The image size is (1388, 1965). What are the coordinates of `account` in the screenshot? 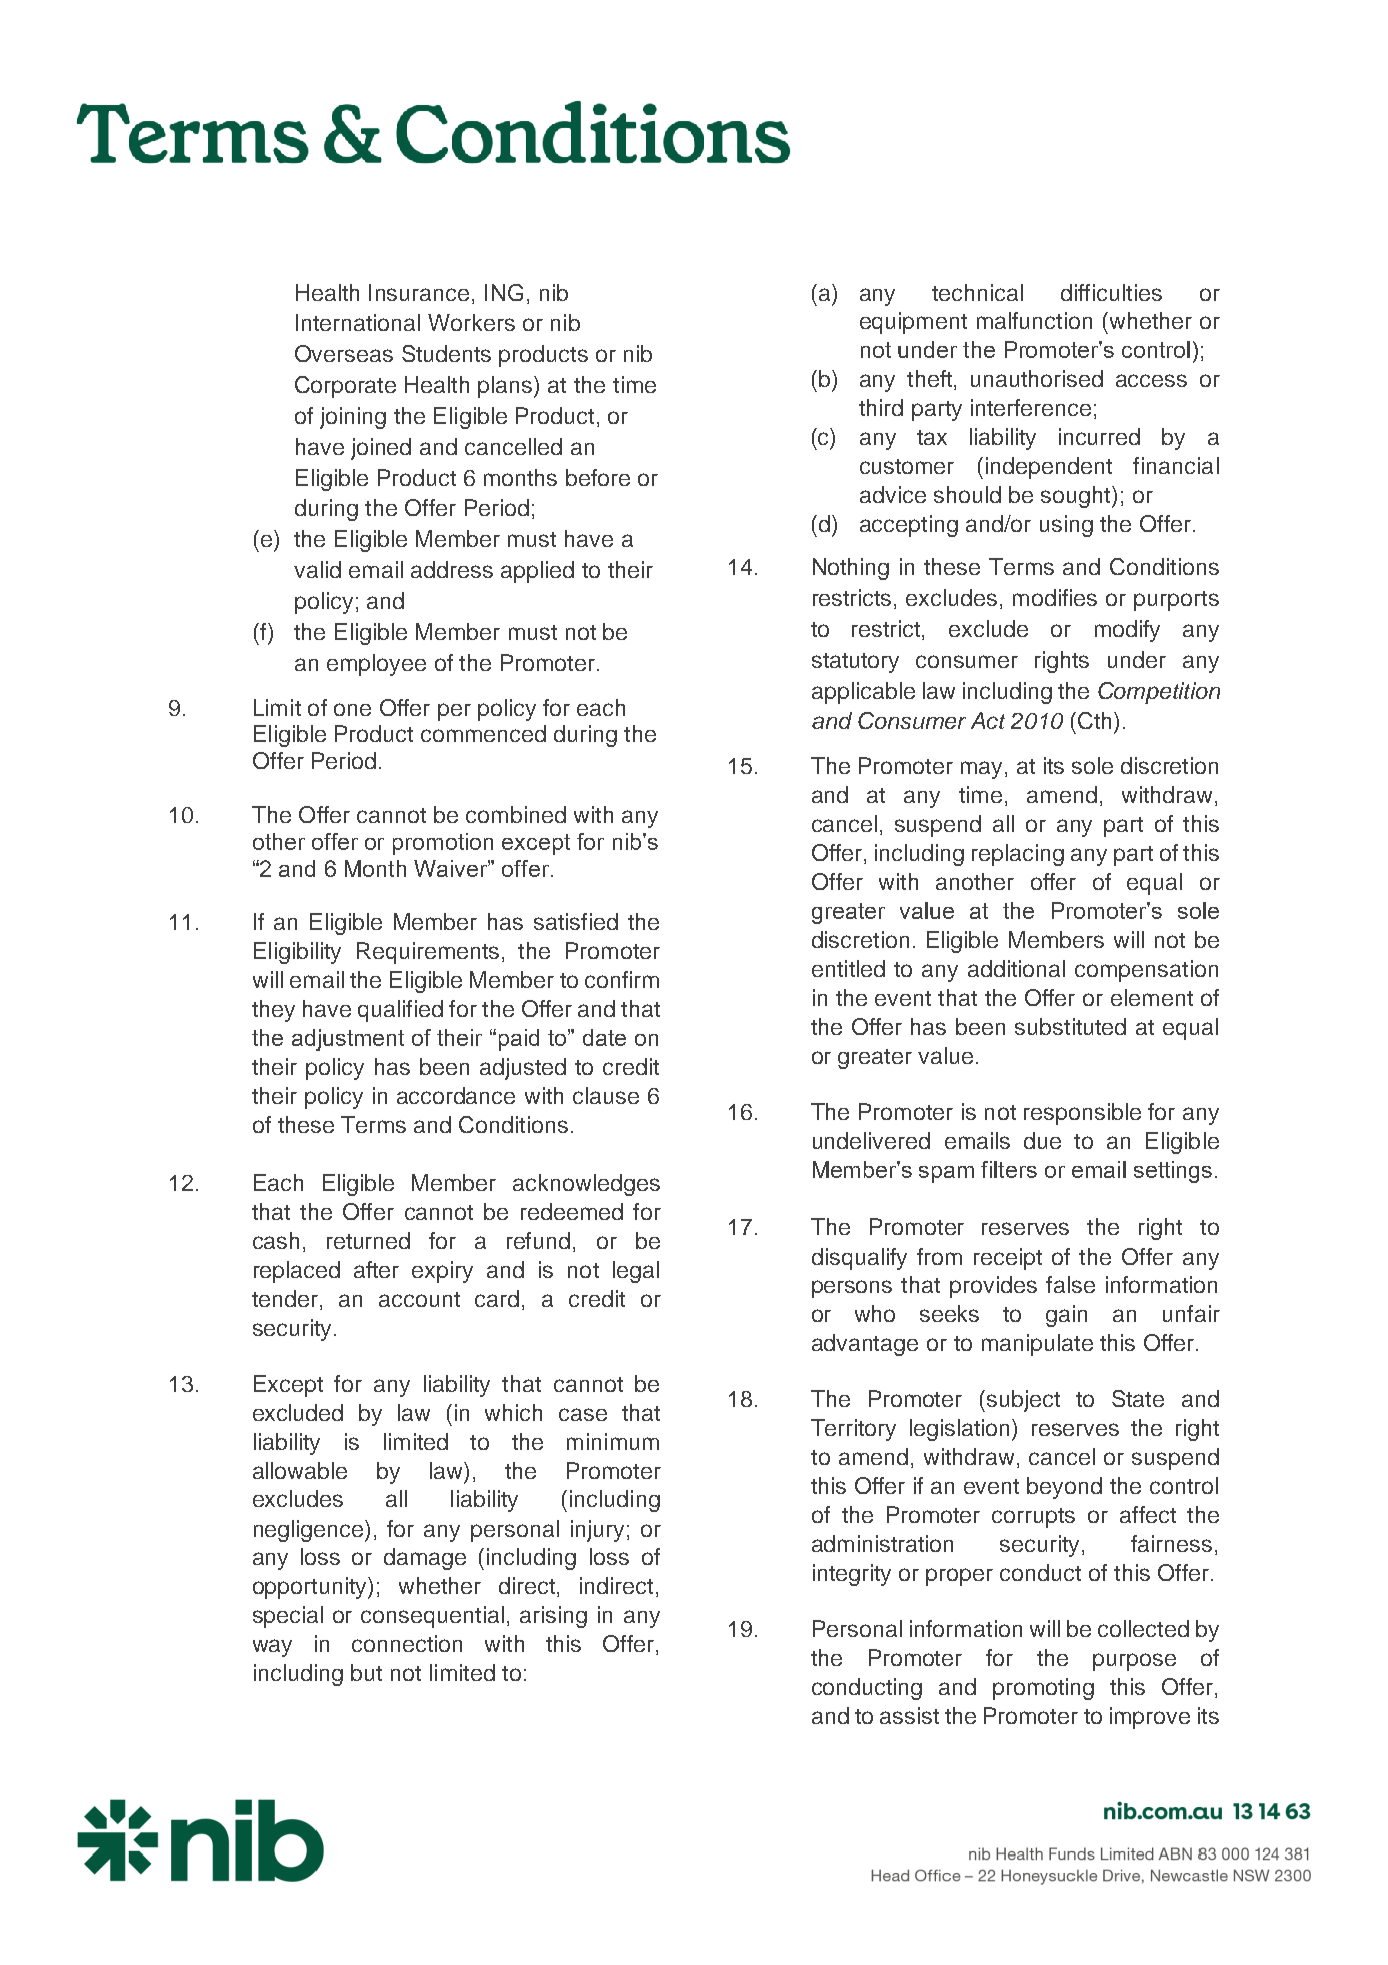 It's located at (419, 1299).
